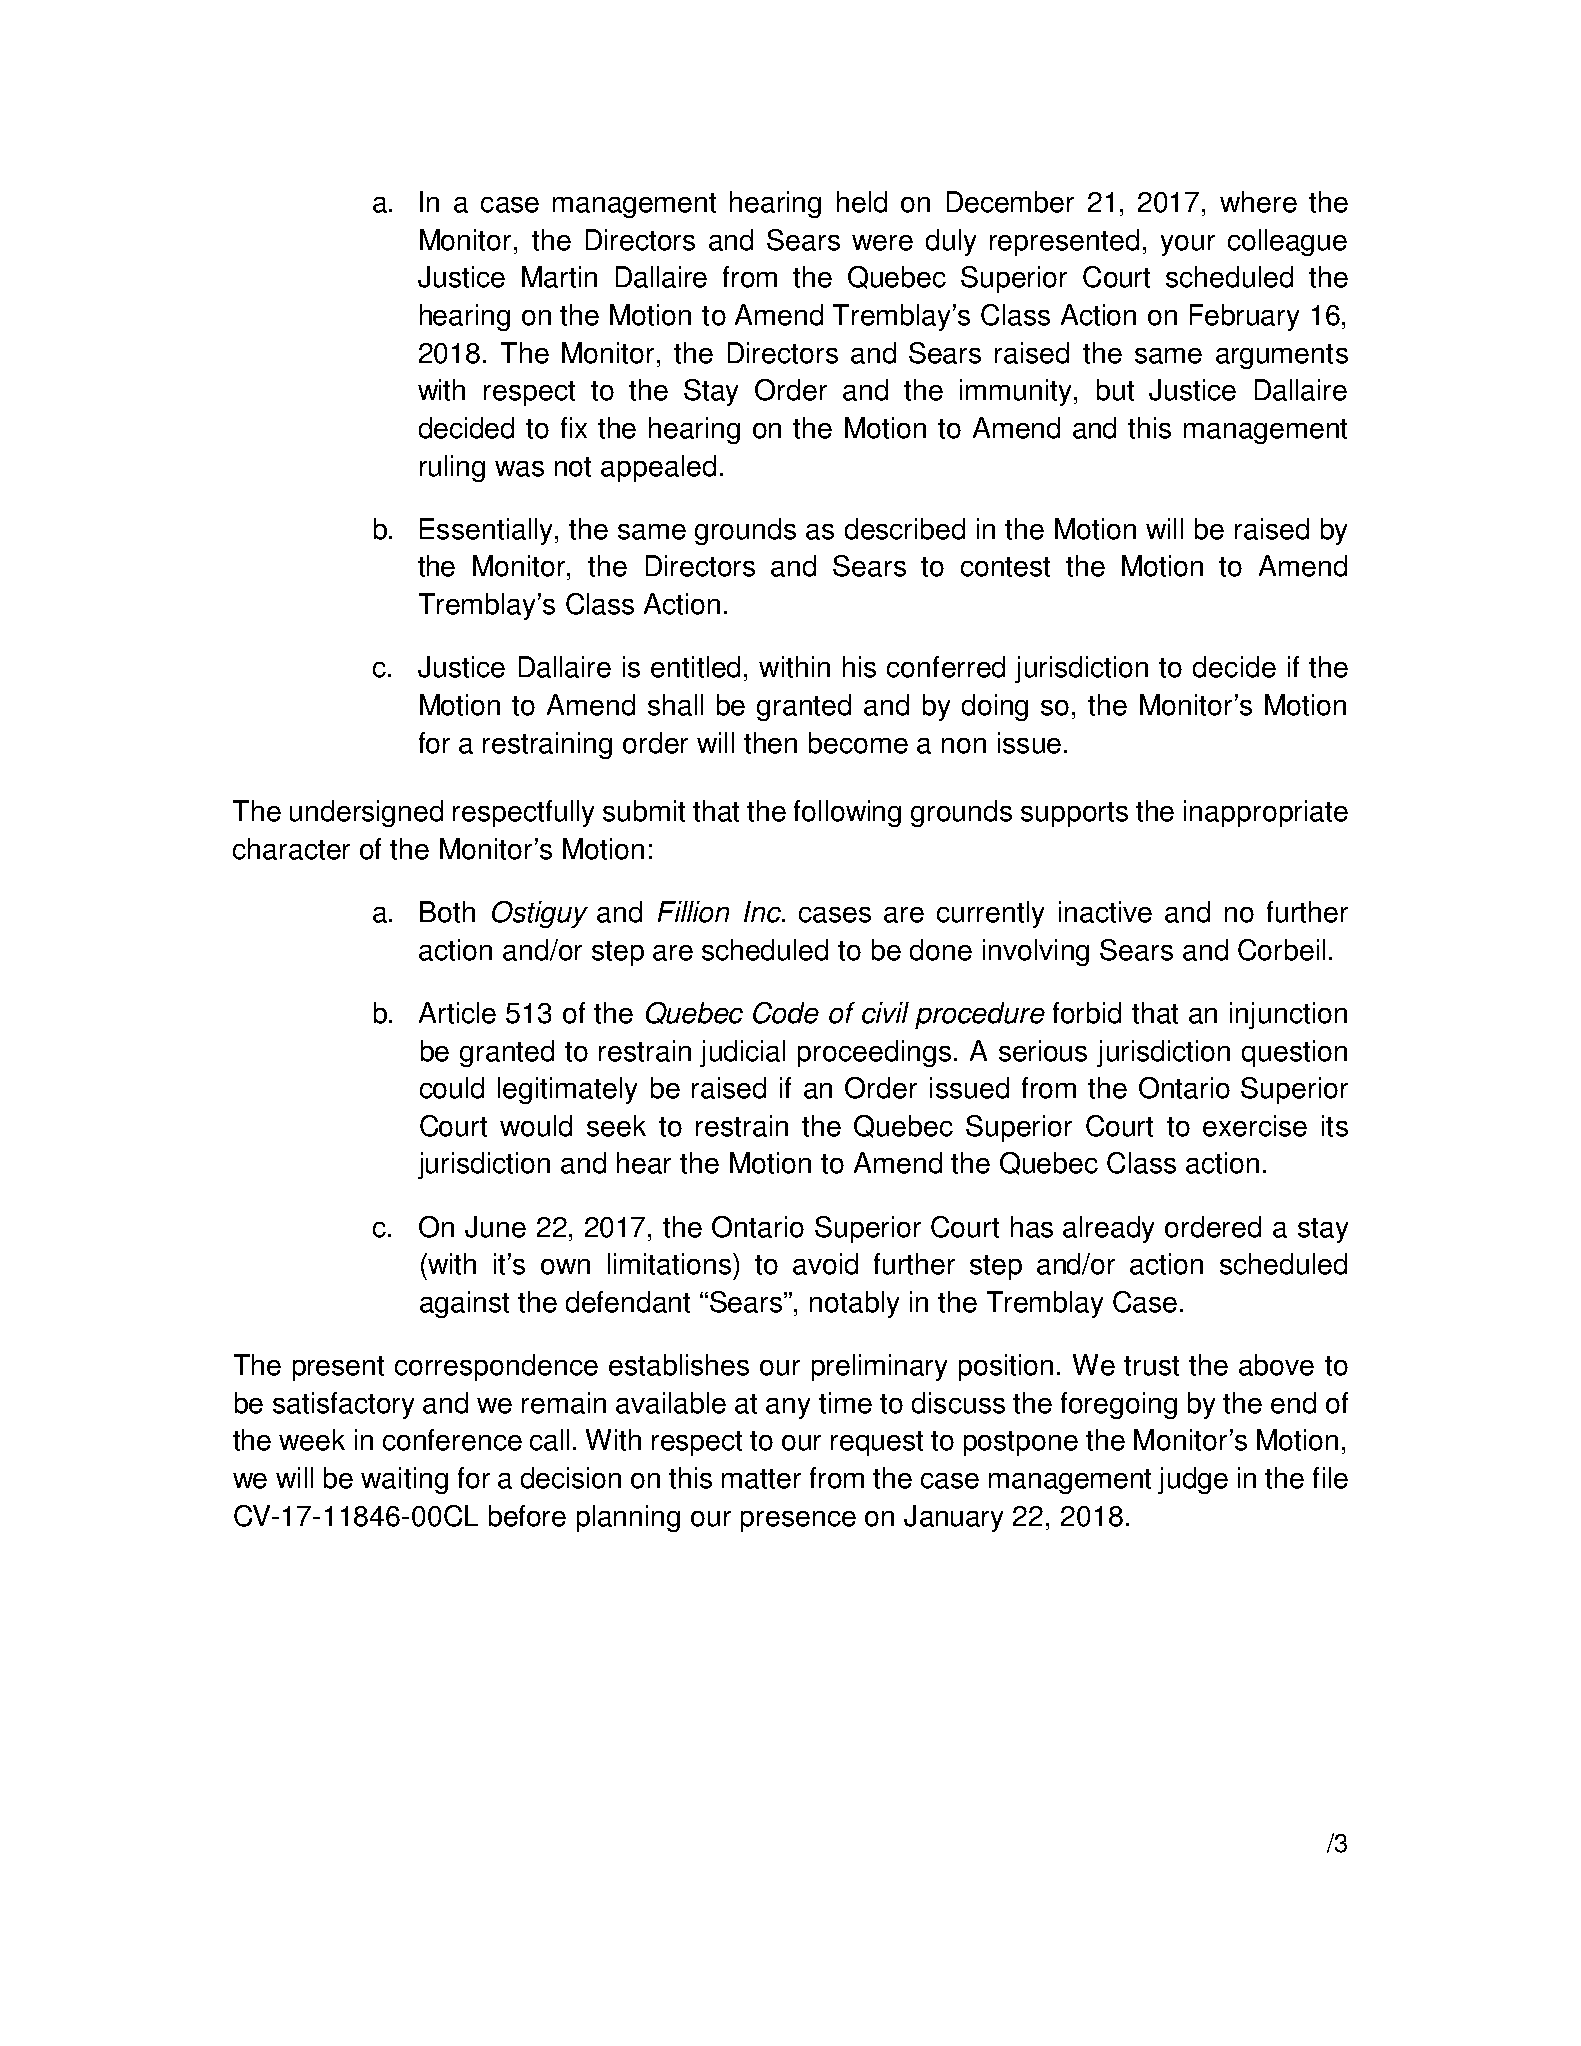 This screenshot has width=1581, height=2046. I want to click on Martin, so click(559, 277).
